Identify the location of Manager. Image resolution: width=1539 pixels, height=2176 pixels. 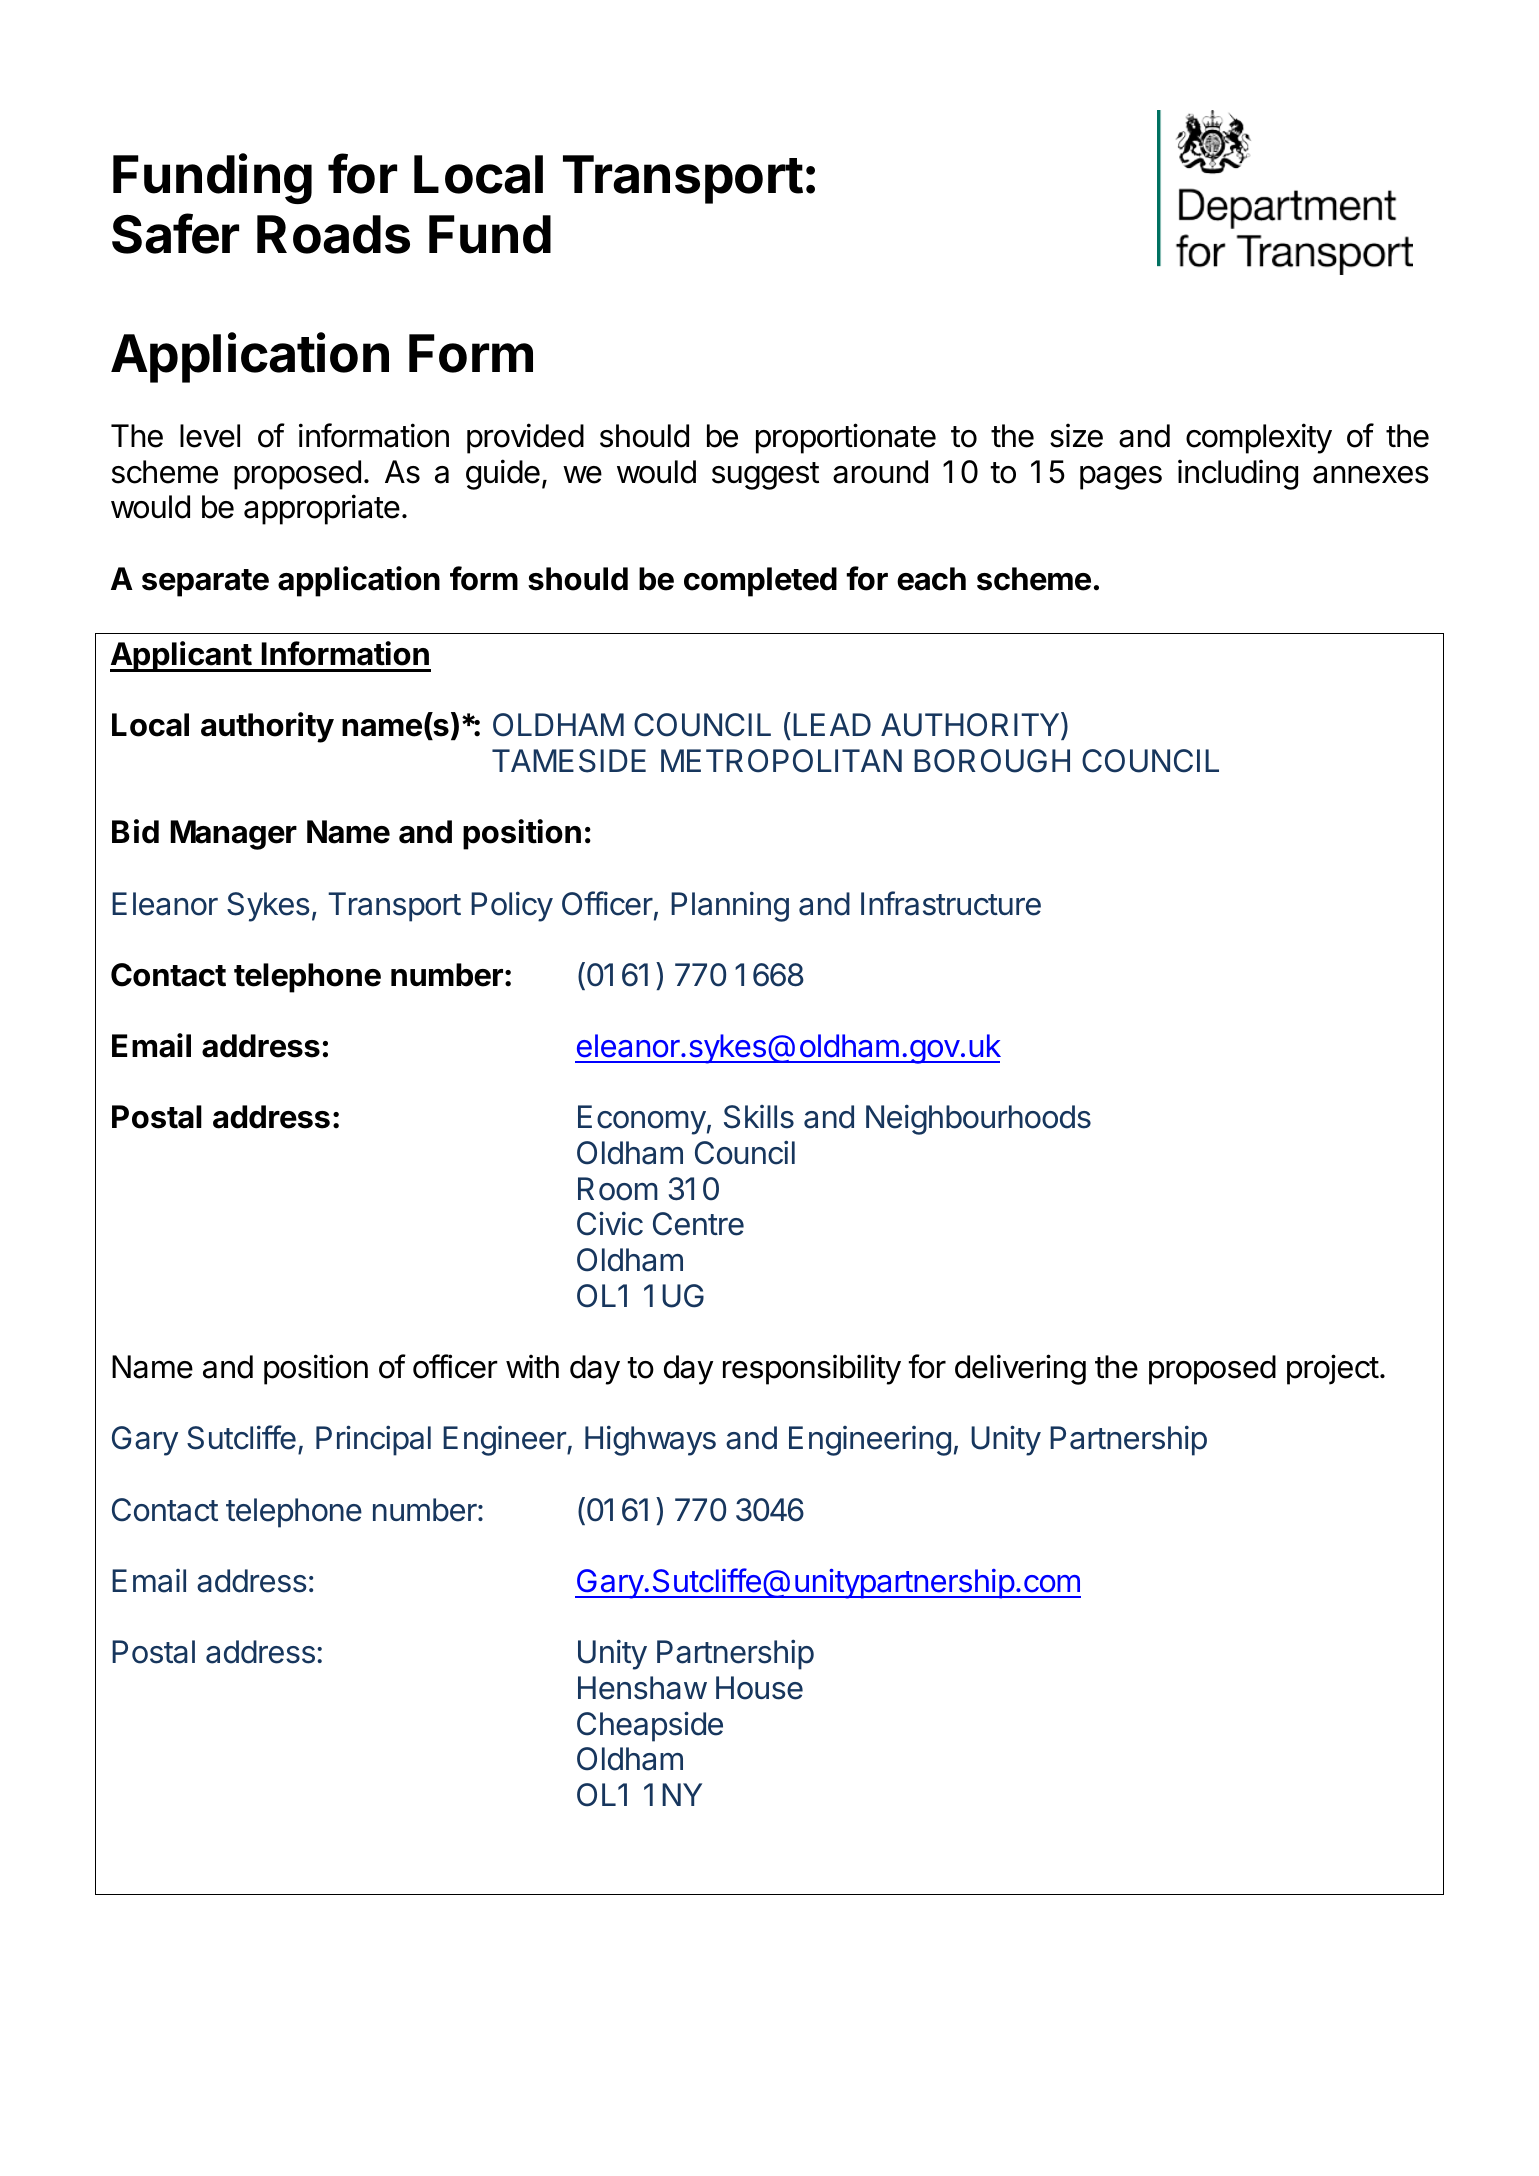
(233, 835).
